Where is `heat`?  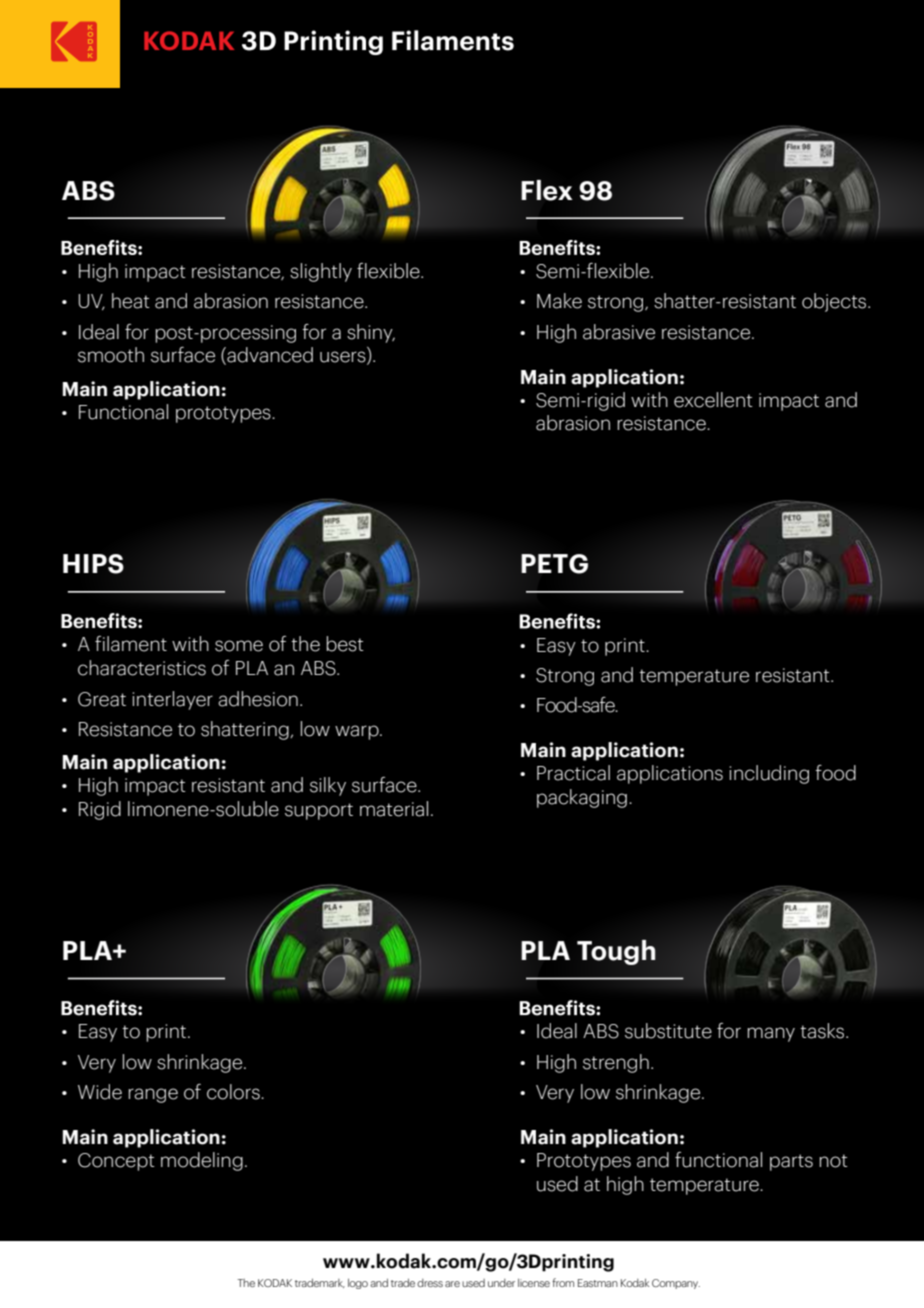
heat is located at coordinates (131, 301).
